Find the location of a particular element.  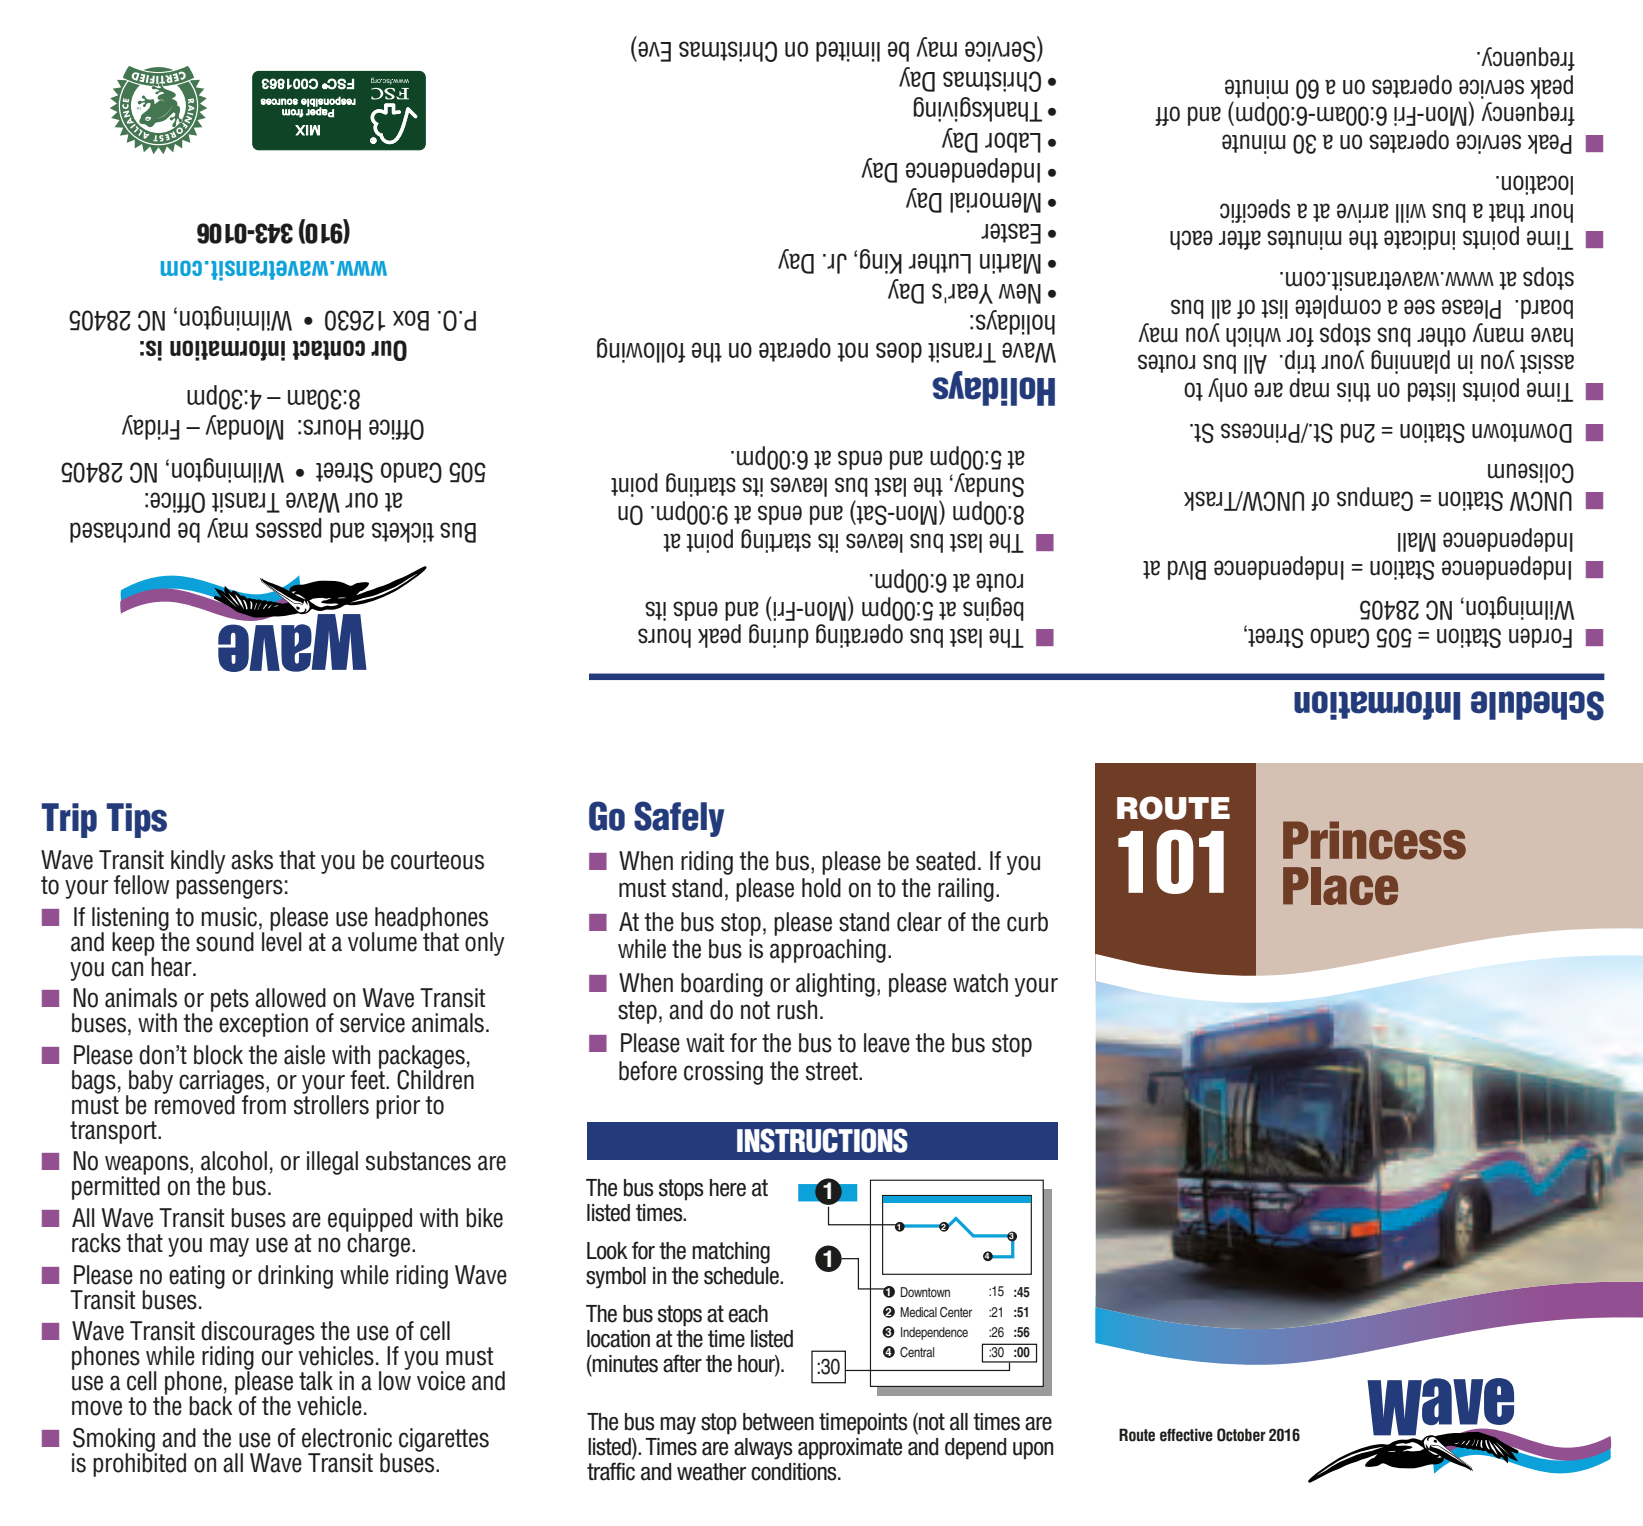

alcohol is located at coordinates (234, 1161).
